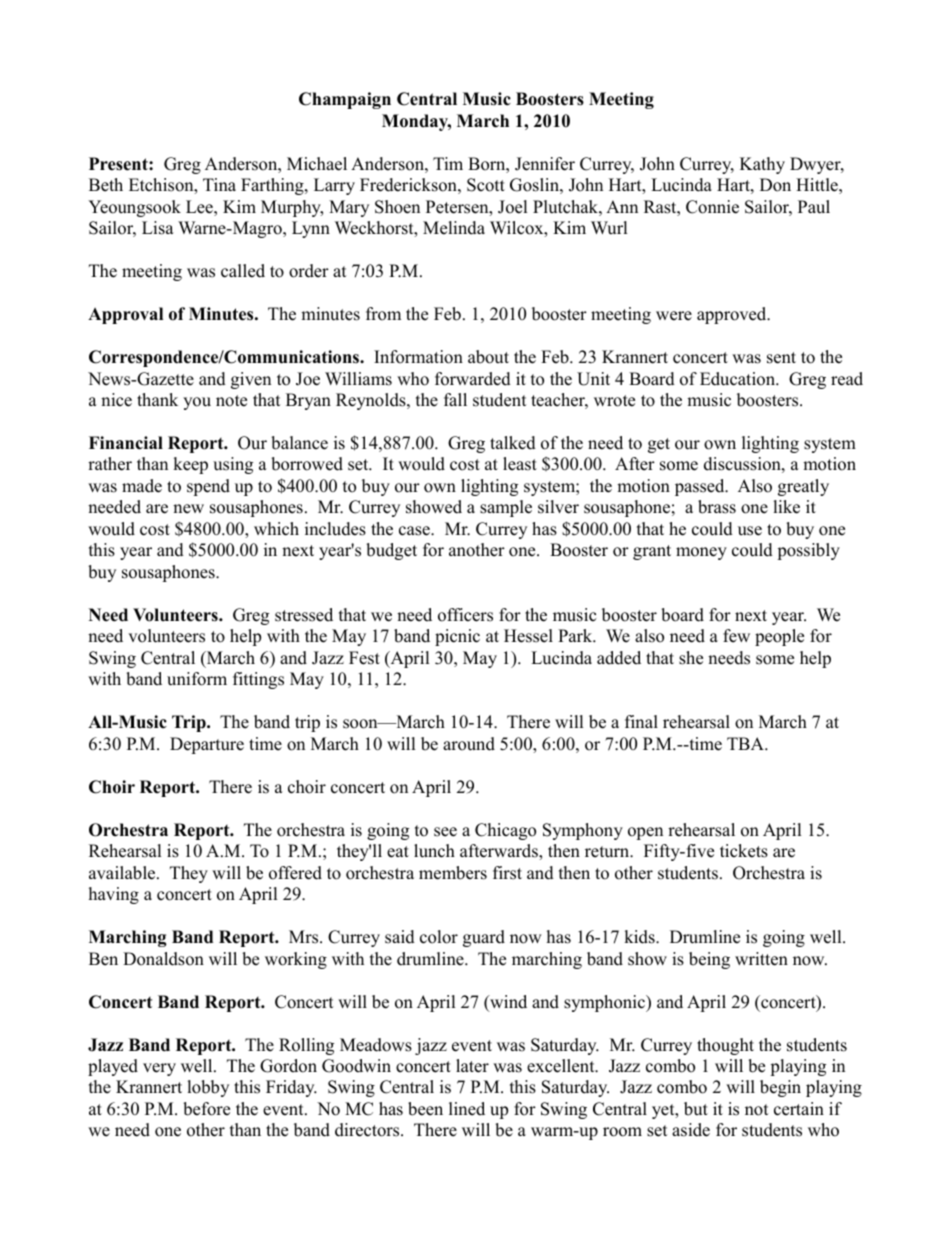 The width and height of the screenshot is (952, 1233). Describe the element at coordinates (465, 615) in the screenshot. I see `officers` at that location.
